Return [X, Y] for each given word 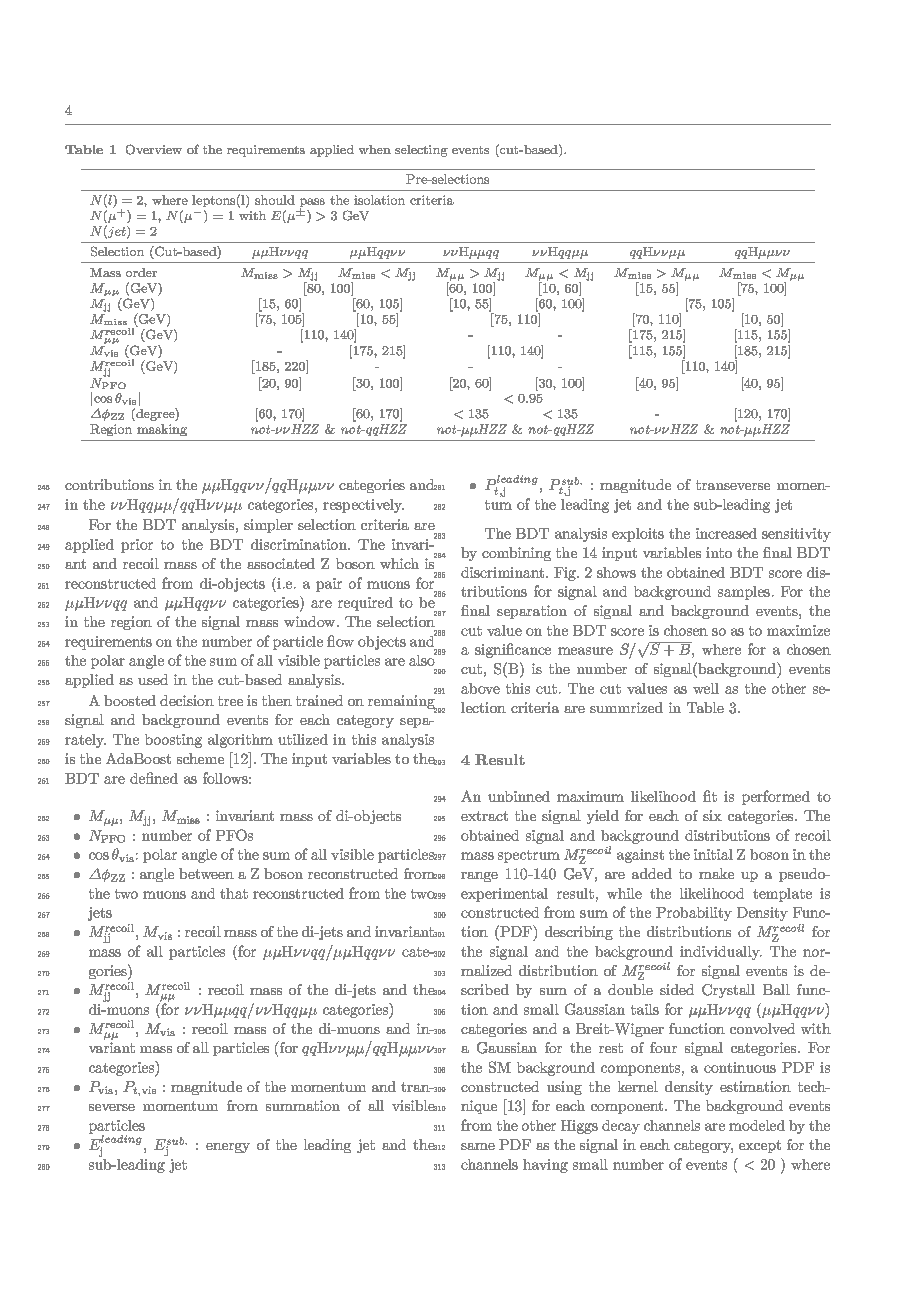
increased [726, 533]
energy [228, 1148]
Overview [154, 149]
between [206, 873]
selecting [421, 151]
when [375, 149]
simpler [268, 526]
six [712, 815]
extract [484, 816]
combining [516, 554]
